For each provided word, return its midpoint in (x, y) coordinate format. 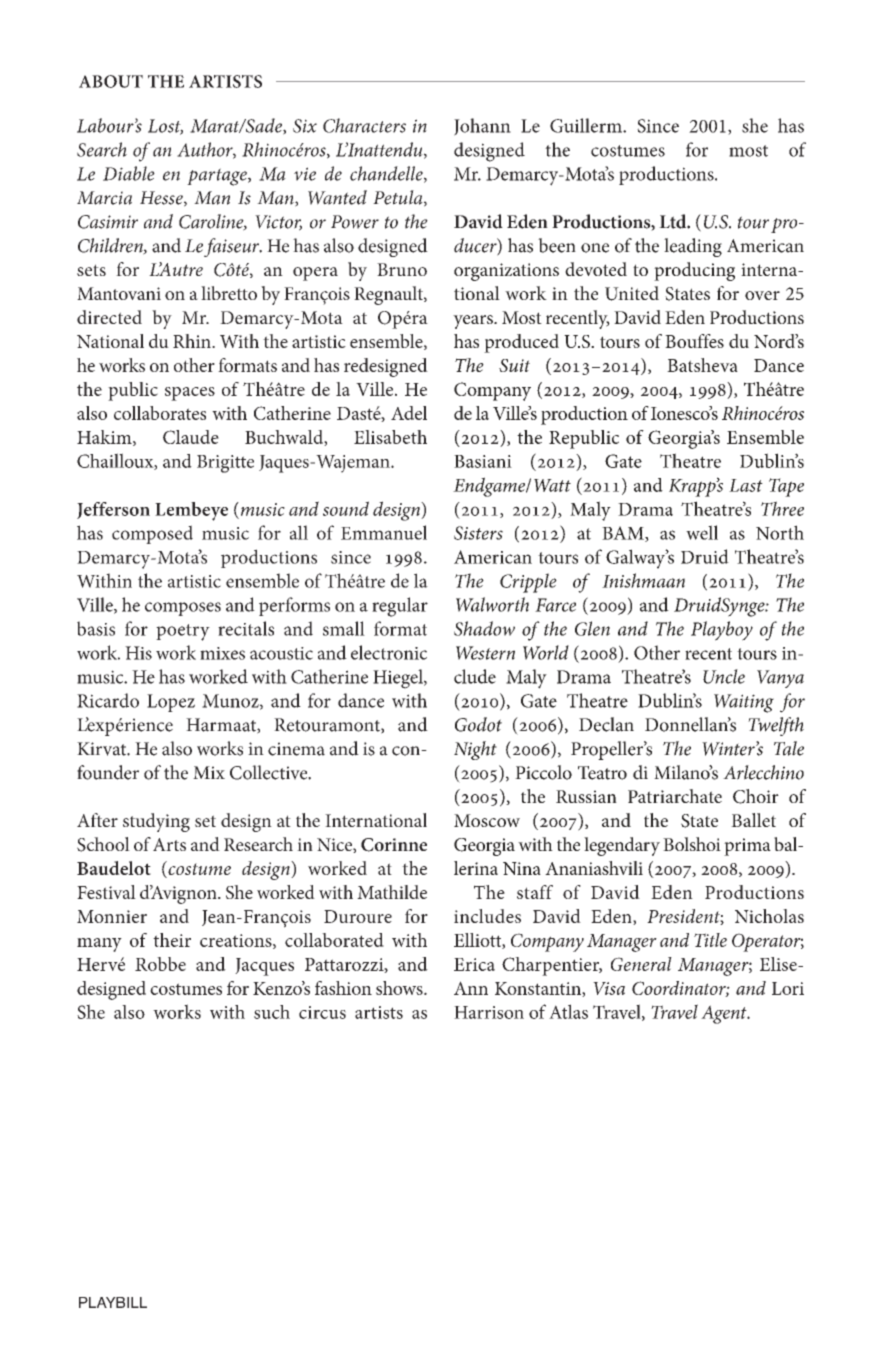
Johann (482, 127)
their (172, 940)
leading (693, 247)
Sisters (478, 533)
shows (400, 988)
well (702, 532)
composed (152, 534)
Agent (725, 1014)
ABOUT (111, 81)
